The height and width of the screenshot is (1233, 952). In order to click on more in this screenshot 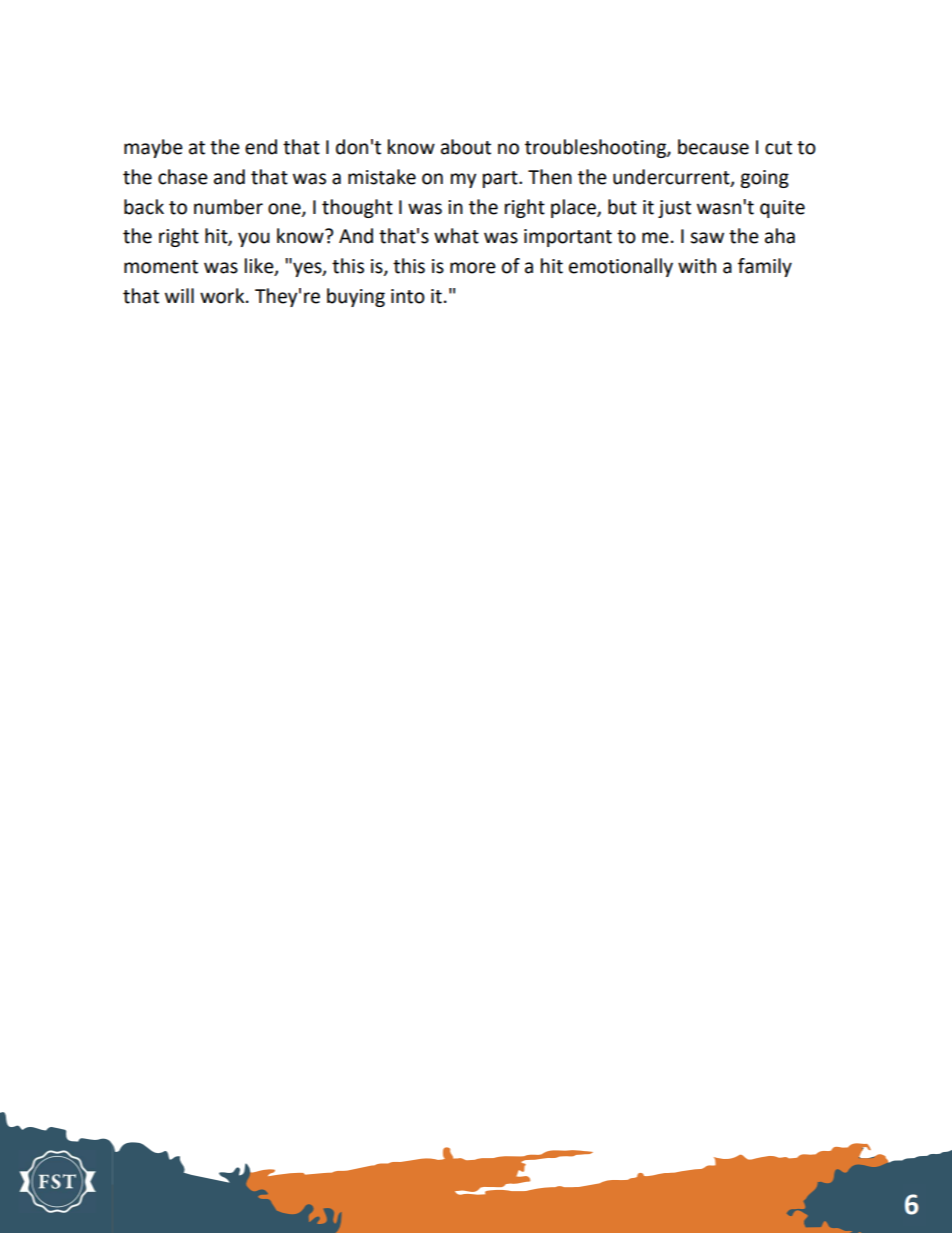, I will do `click(473, 268)`.
